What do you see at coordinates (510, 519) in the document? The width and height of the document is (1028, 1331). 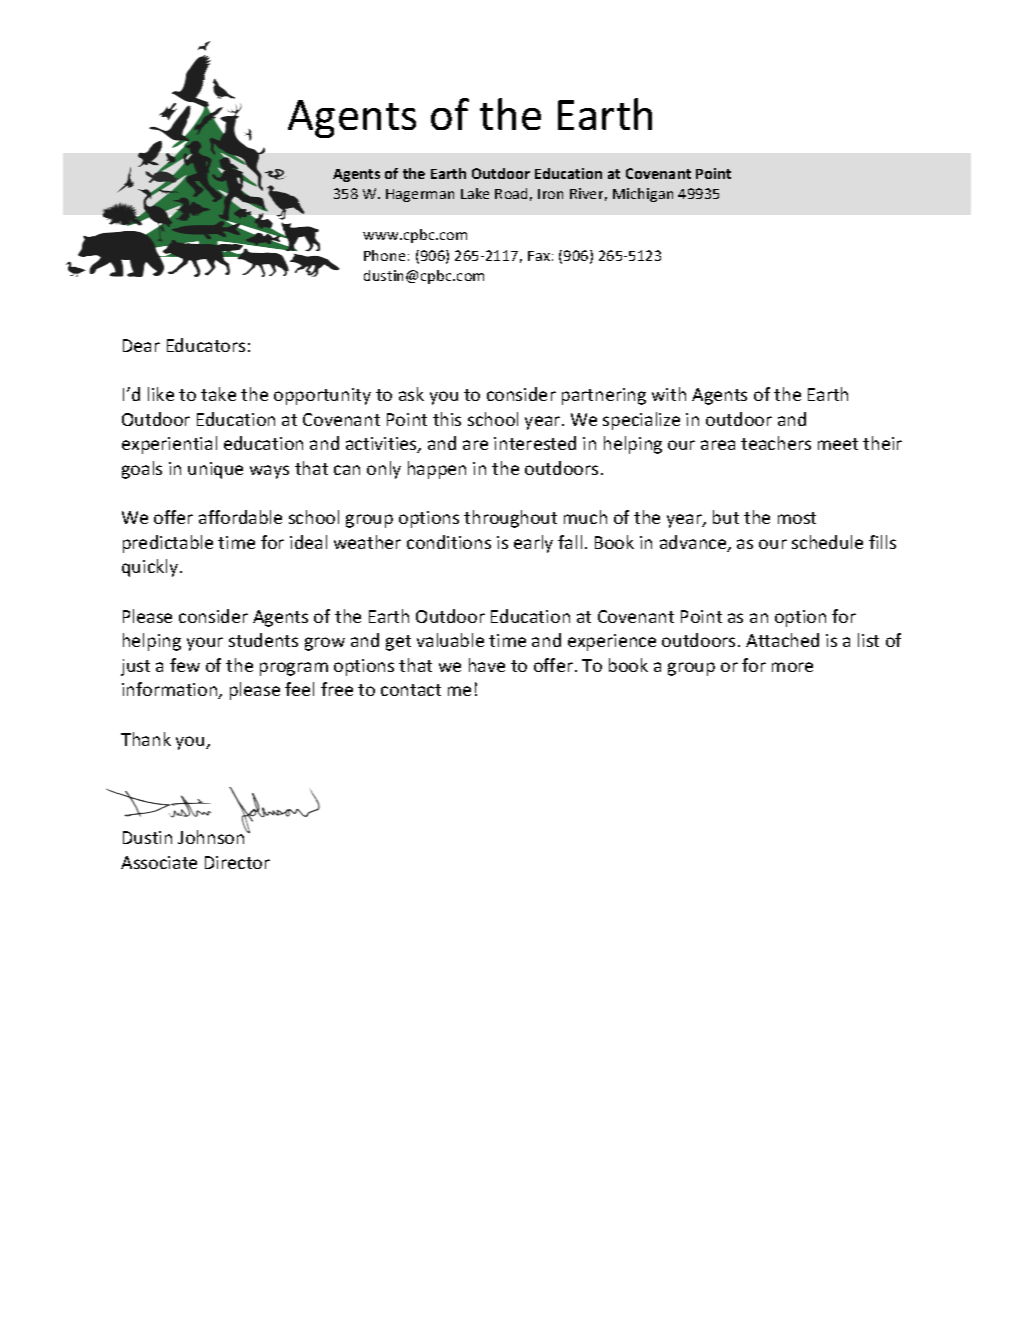 I see `throughout` at bounding box center [510, 519].
